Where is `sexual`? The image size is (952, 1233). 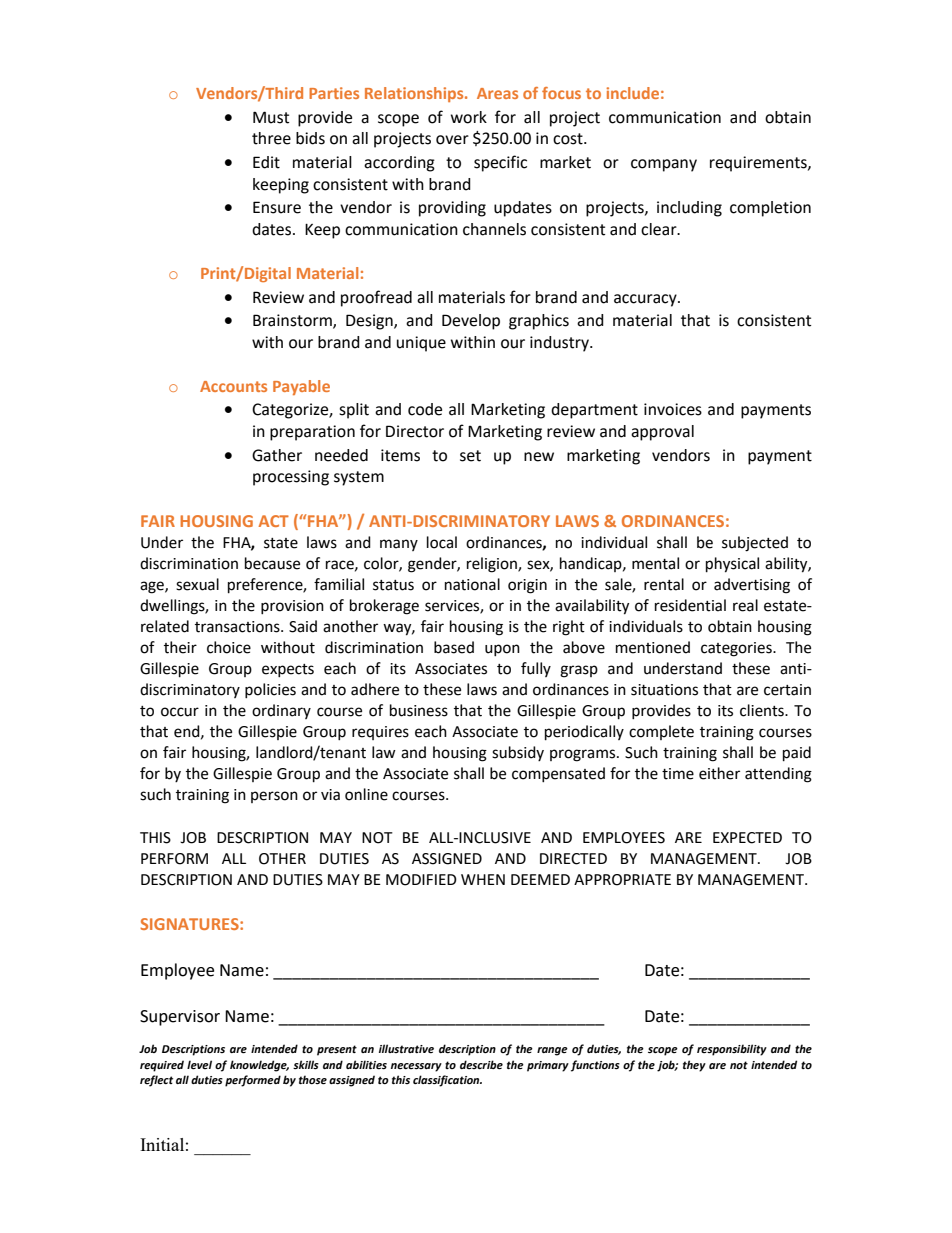
sexual is located at coordinates (197, 584).
